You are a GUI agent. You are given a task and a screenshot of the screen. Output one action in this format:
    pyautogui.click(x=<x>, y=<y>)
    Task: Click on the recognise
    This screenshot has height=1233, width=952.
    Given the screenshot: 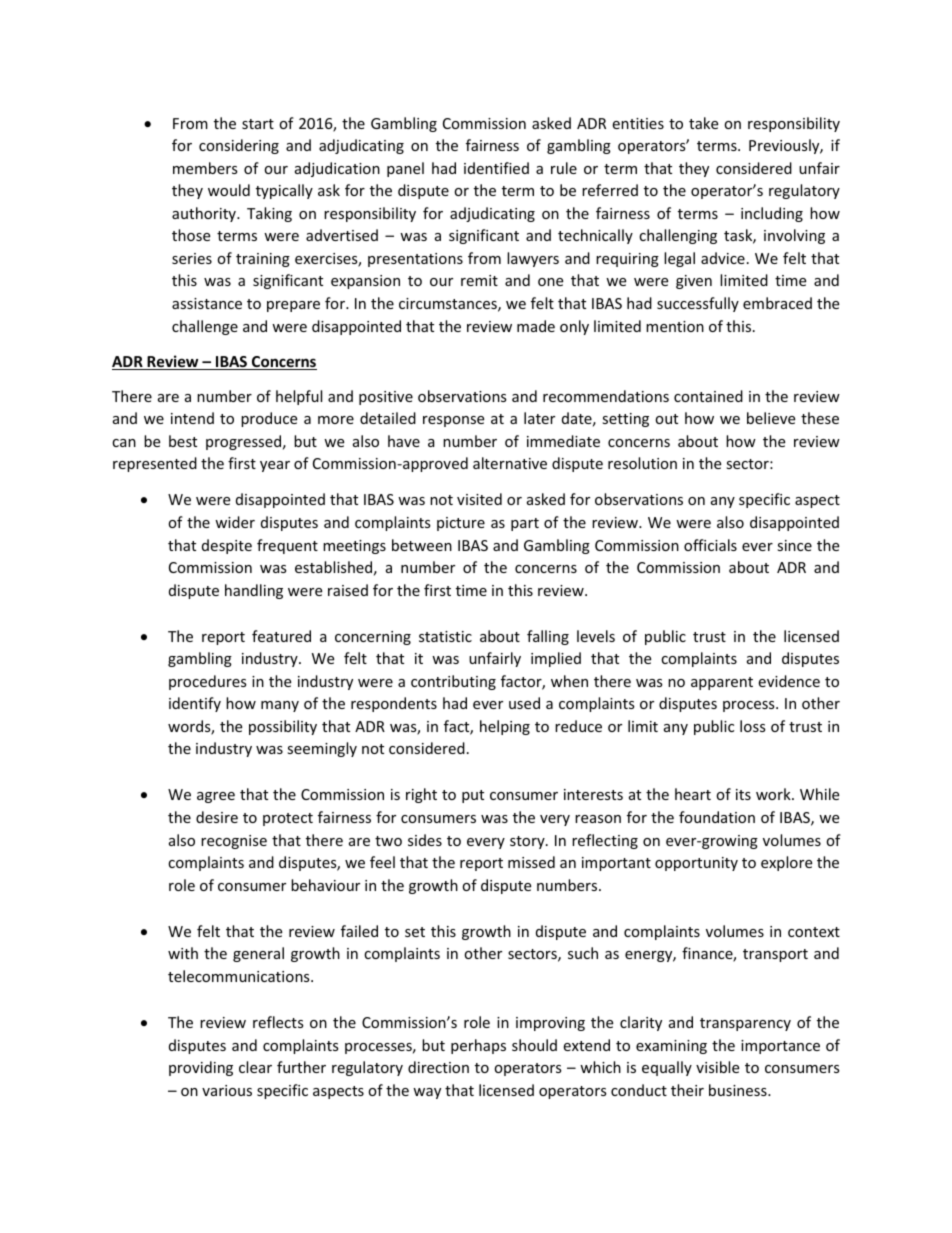 What is the action you would take?
    pyautogui.click(x=234, y=842)
